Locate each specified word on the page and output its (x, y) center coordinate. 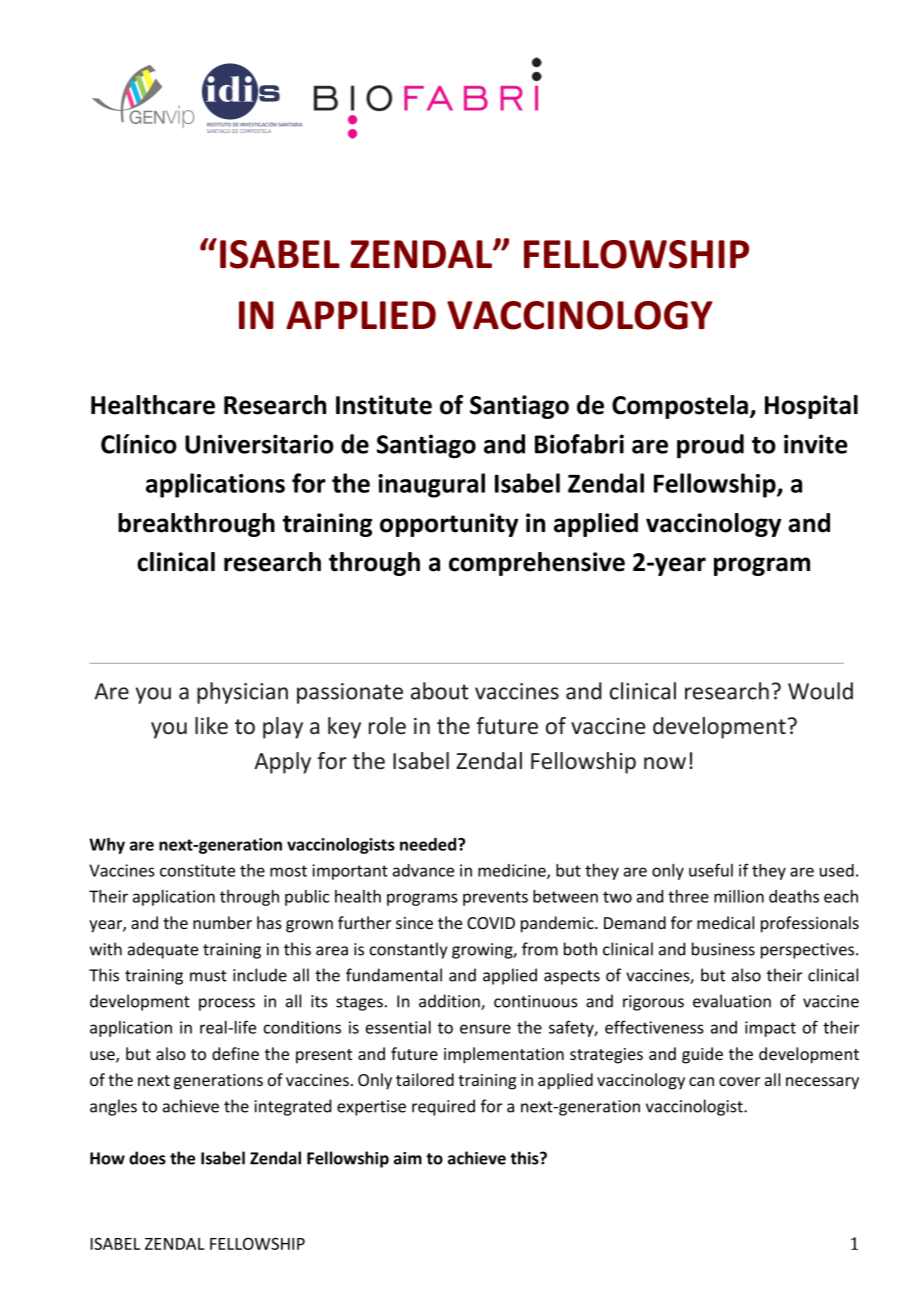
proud (710, 446)
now (665, 763)
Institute (384, 405)
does (147, 1158)
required (443, 1107)
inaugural (431, 485)
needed (429, 844)
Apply (282, 763)
